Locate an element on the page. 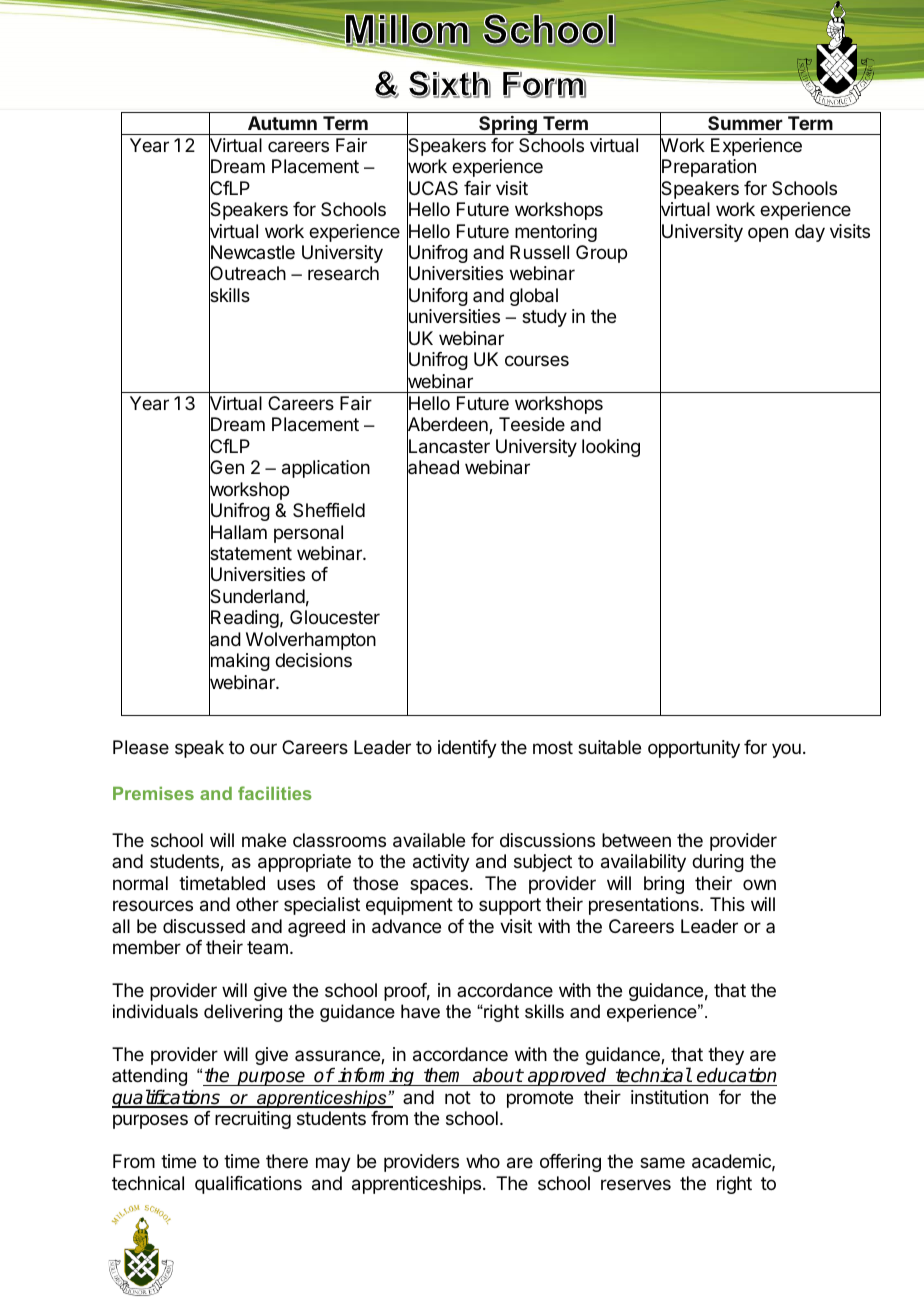  Russell is located at coordinates (539, 252).
